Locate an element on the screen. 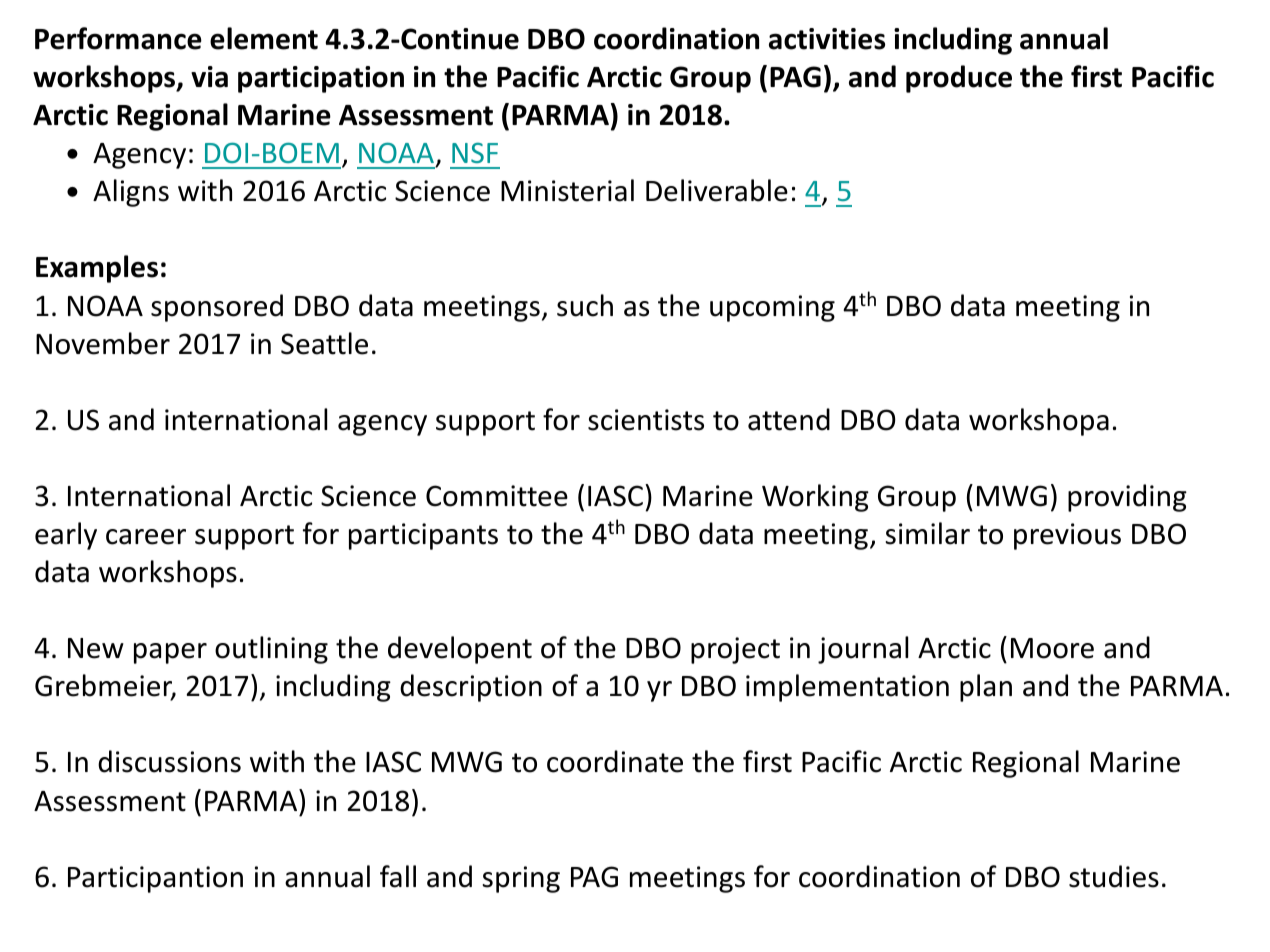 This screenshot has height=952, width=1270. upcoming is located at coordinates (772, 308).
